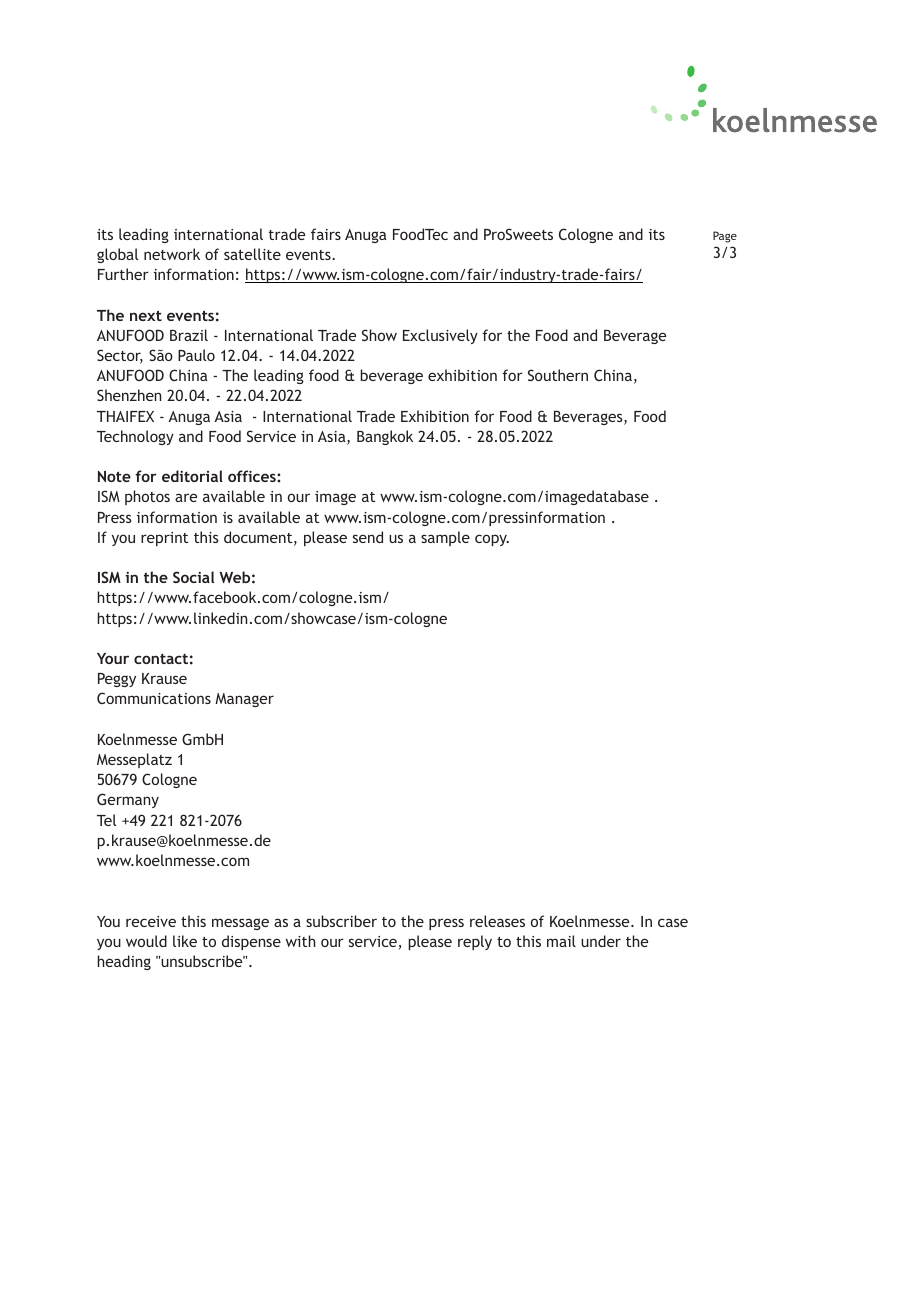 This screenshot has height=1308, width=924. Describe the element at coordinates (185, 941) in the screenshot. I see `like` at that location.
